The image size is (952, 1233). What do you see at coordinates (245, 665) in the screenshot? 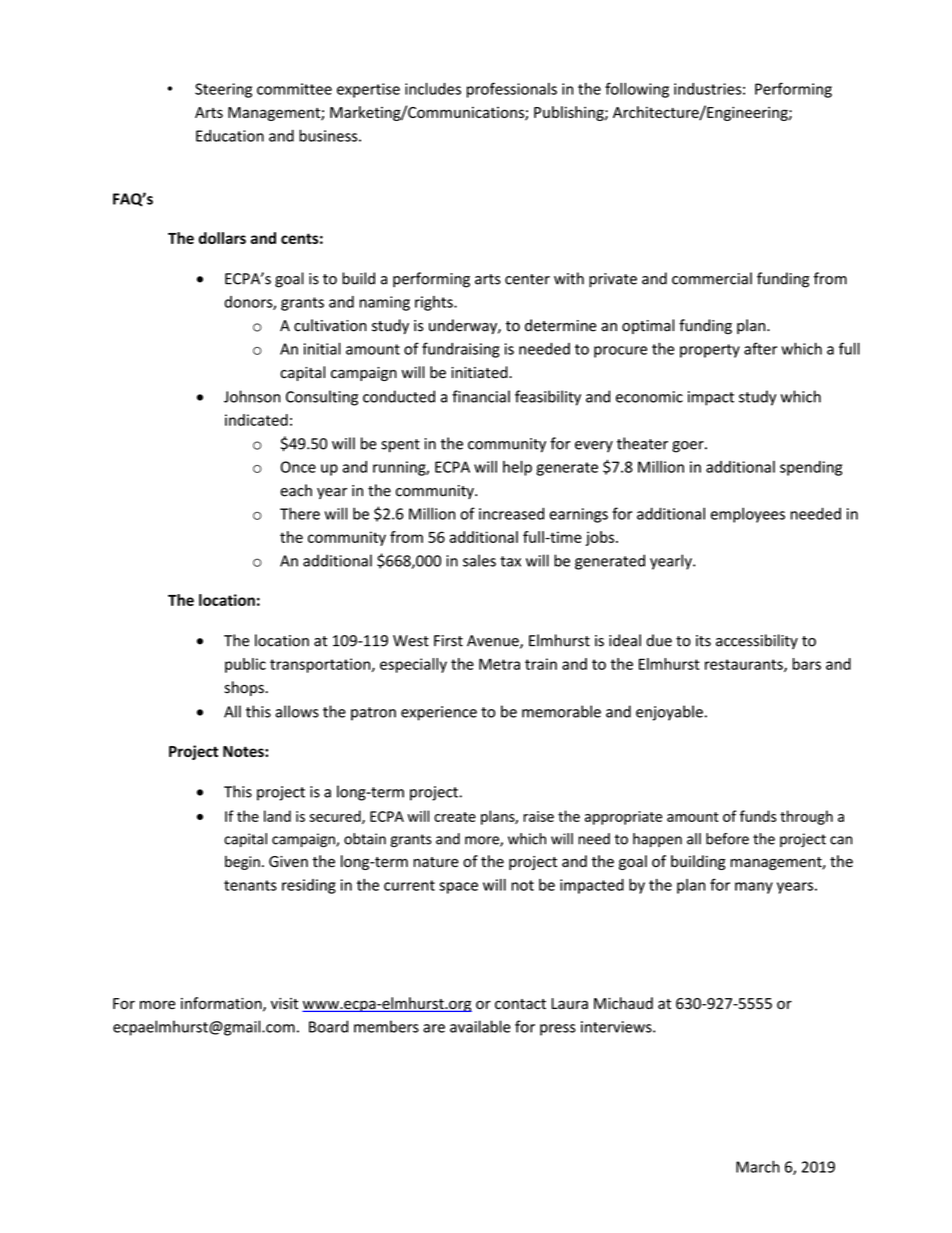
I see `public` at bounding box center [245, 665].
